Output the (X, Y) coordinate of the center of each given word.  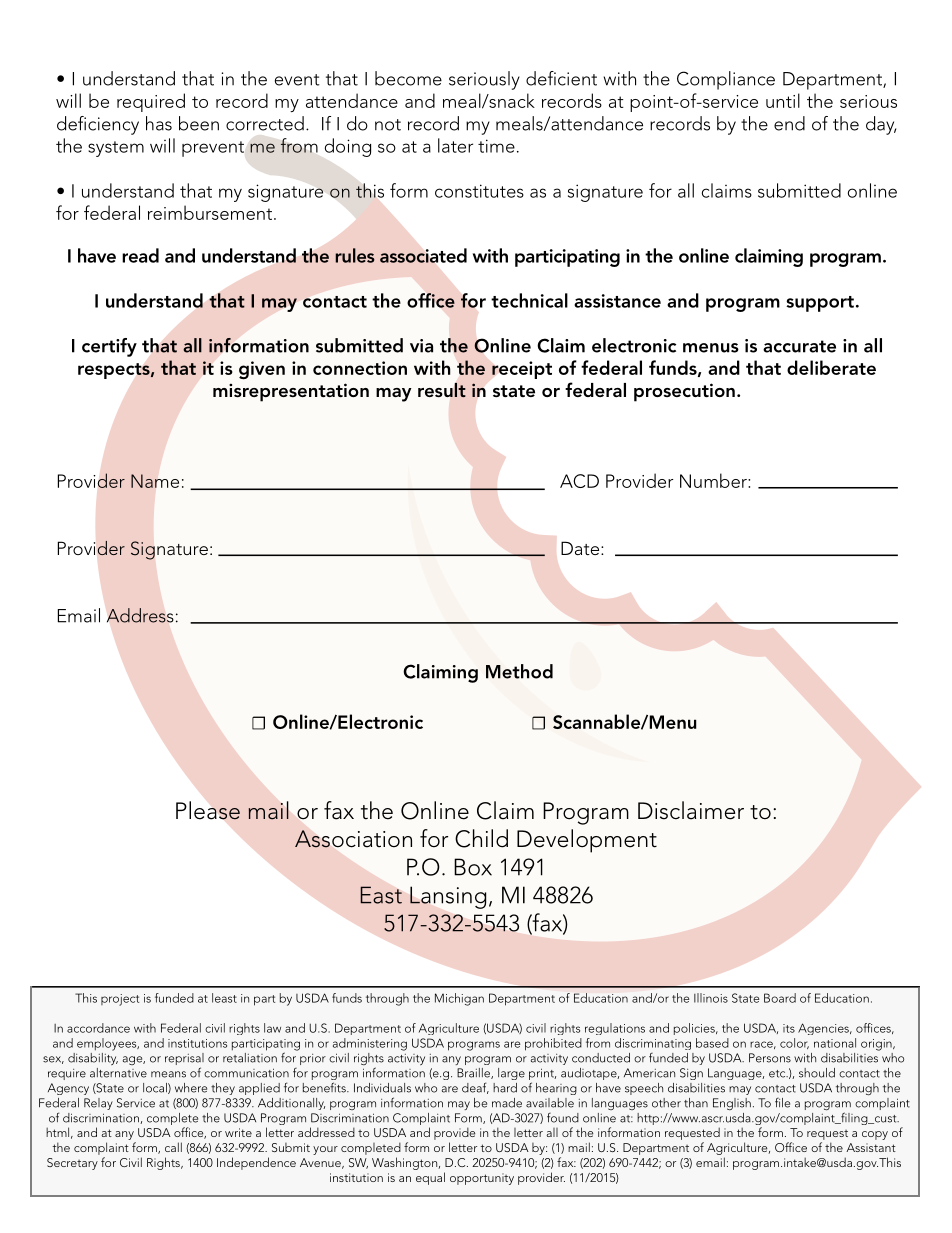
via (421, 346)
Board (780, 998)
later (455, 145)
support (820, 304)
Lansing (448, 897)
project (120, 1000)
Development (587, 841)
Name (155, 481)
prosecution (684, 392)
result (442, 390)
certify (109, 347)
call (173, 1147)
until (783, 100)
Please (208, 810)
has (159, 123)
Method (519, 671)
